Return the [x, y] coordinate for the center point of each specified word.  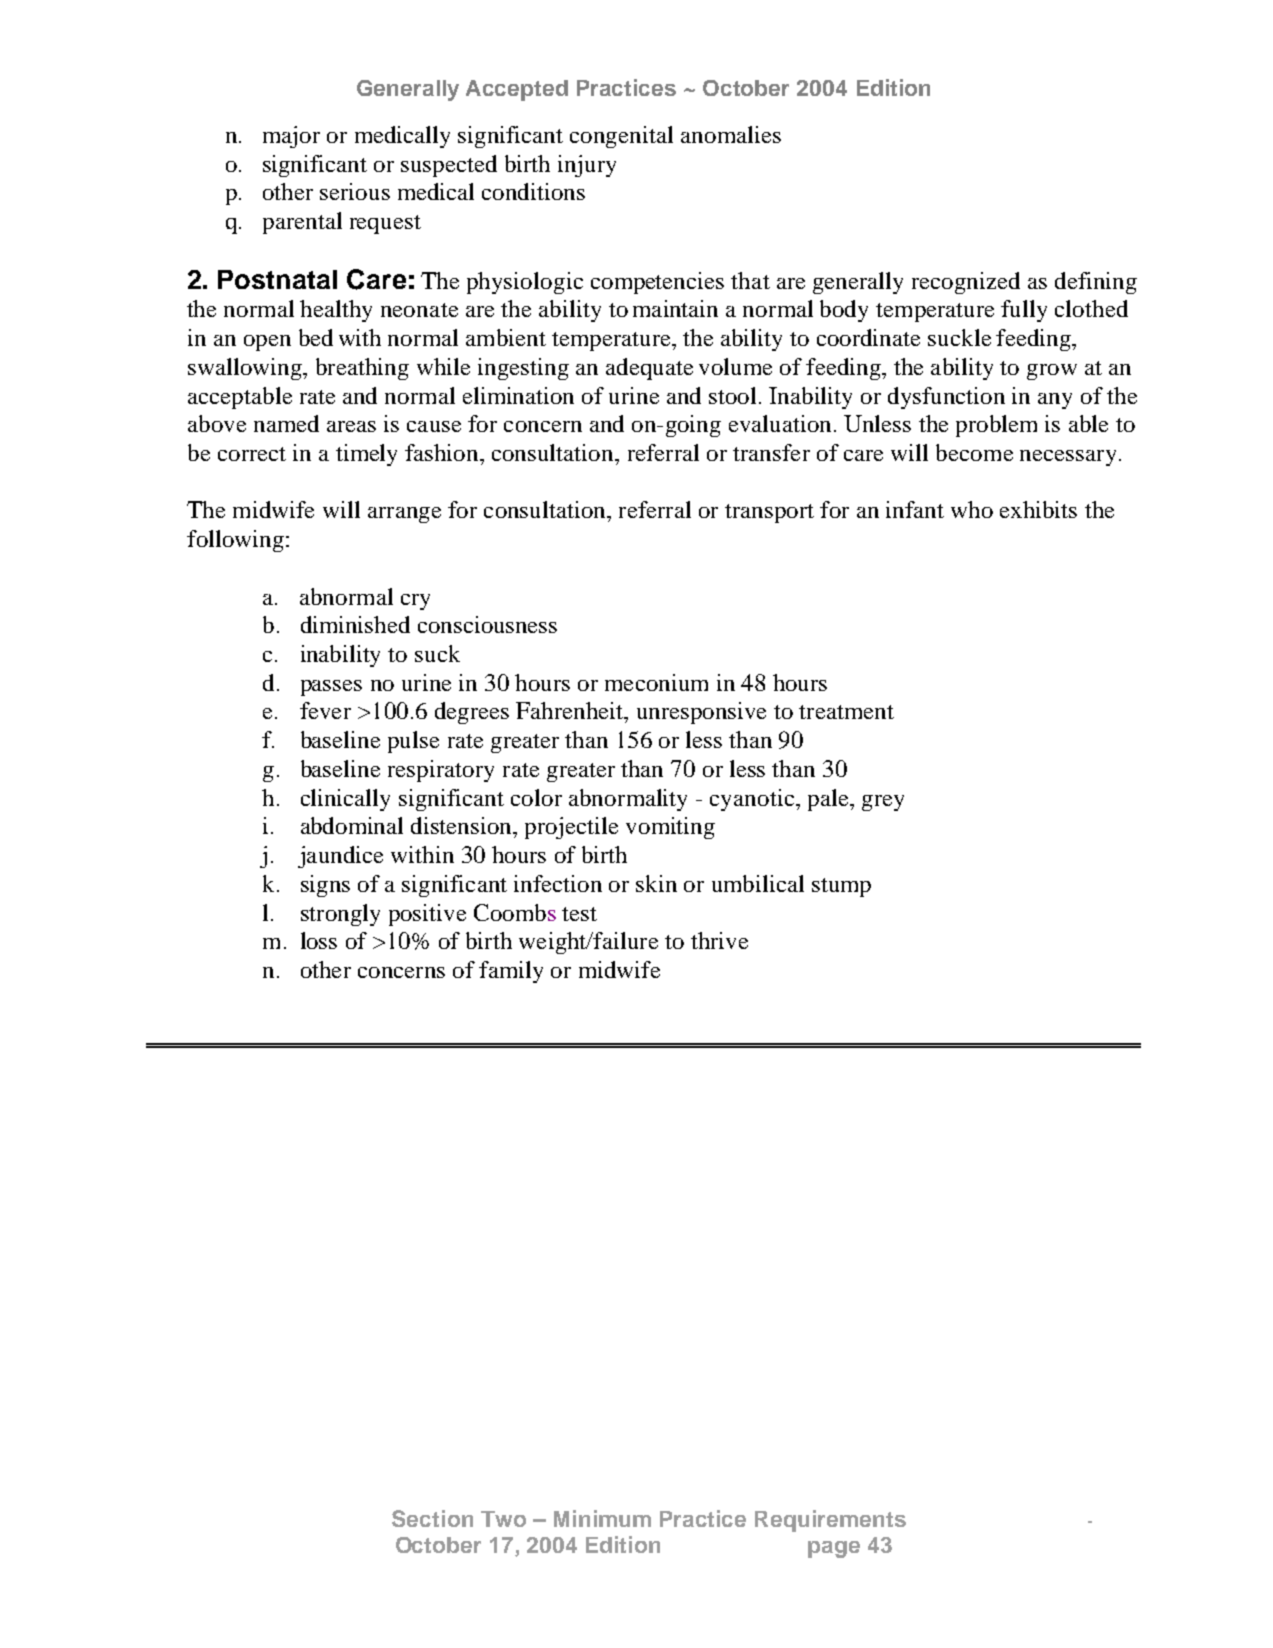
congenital [621, 137]
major [291, 137]
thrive [719, 940]
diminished [355, 624]
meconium [656, 682]
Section [432, 1518]
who [972, 509]
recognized [966, 283]
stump [841, 887]
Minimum [602, 1518]
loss [319, 940]
